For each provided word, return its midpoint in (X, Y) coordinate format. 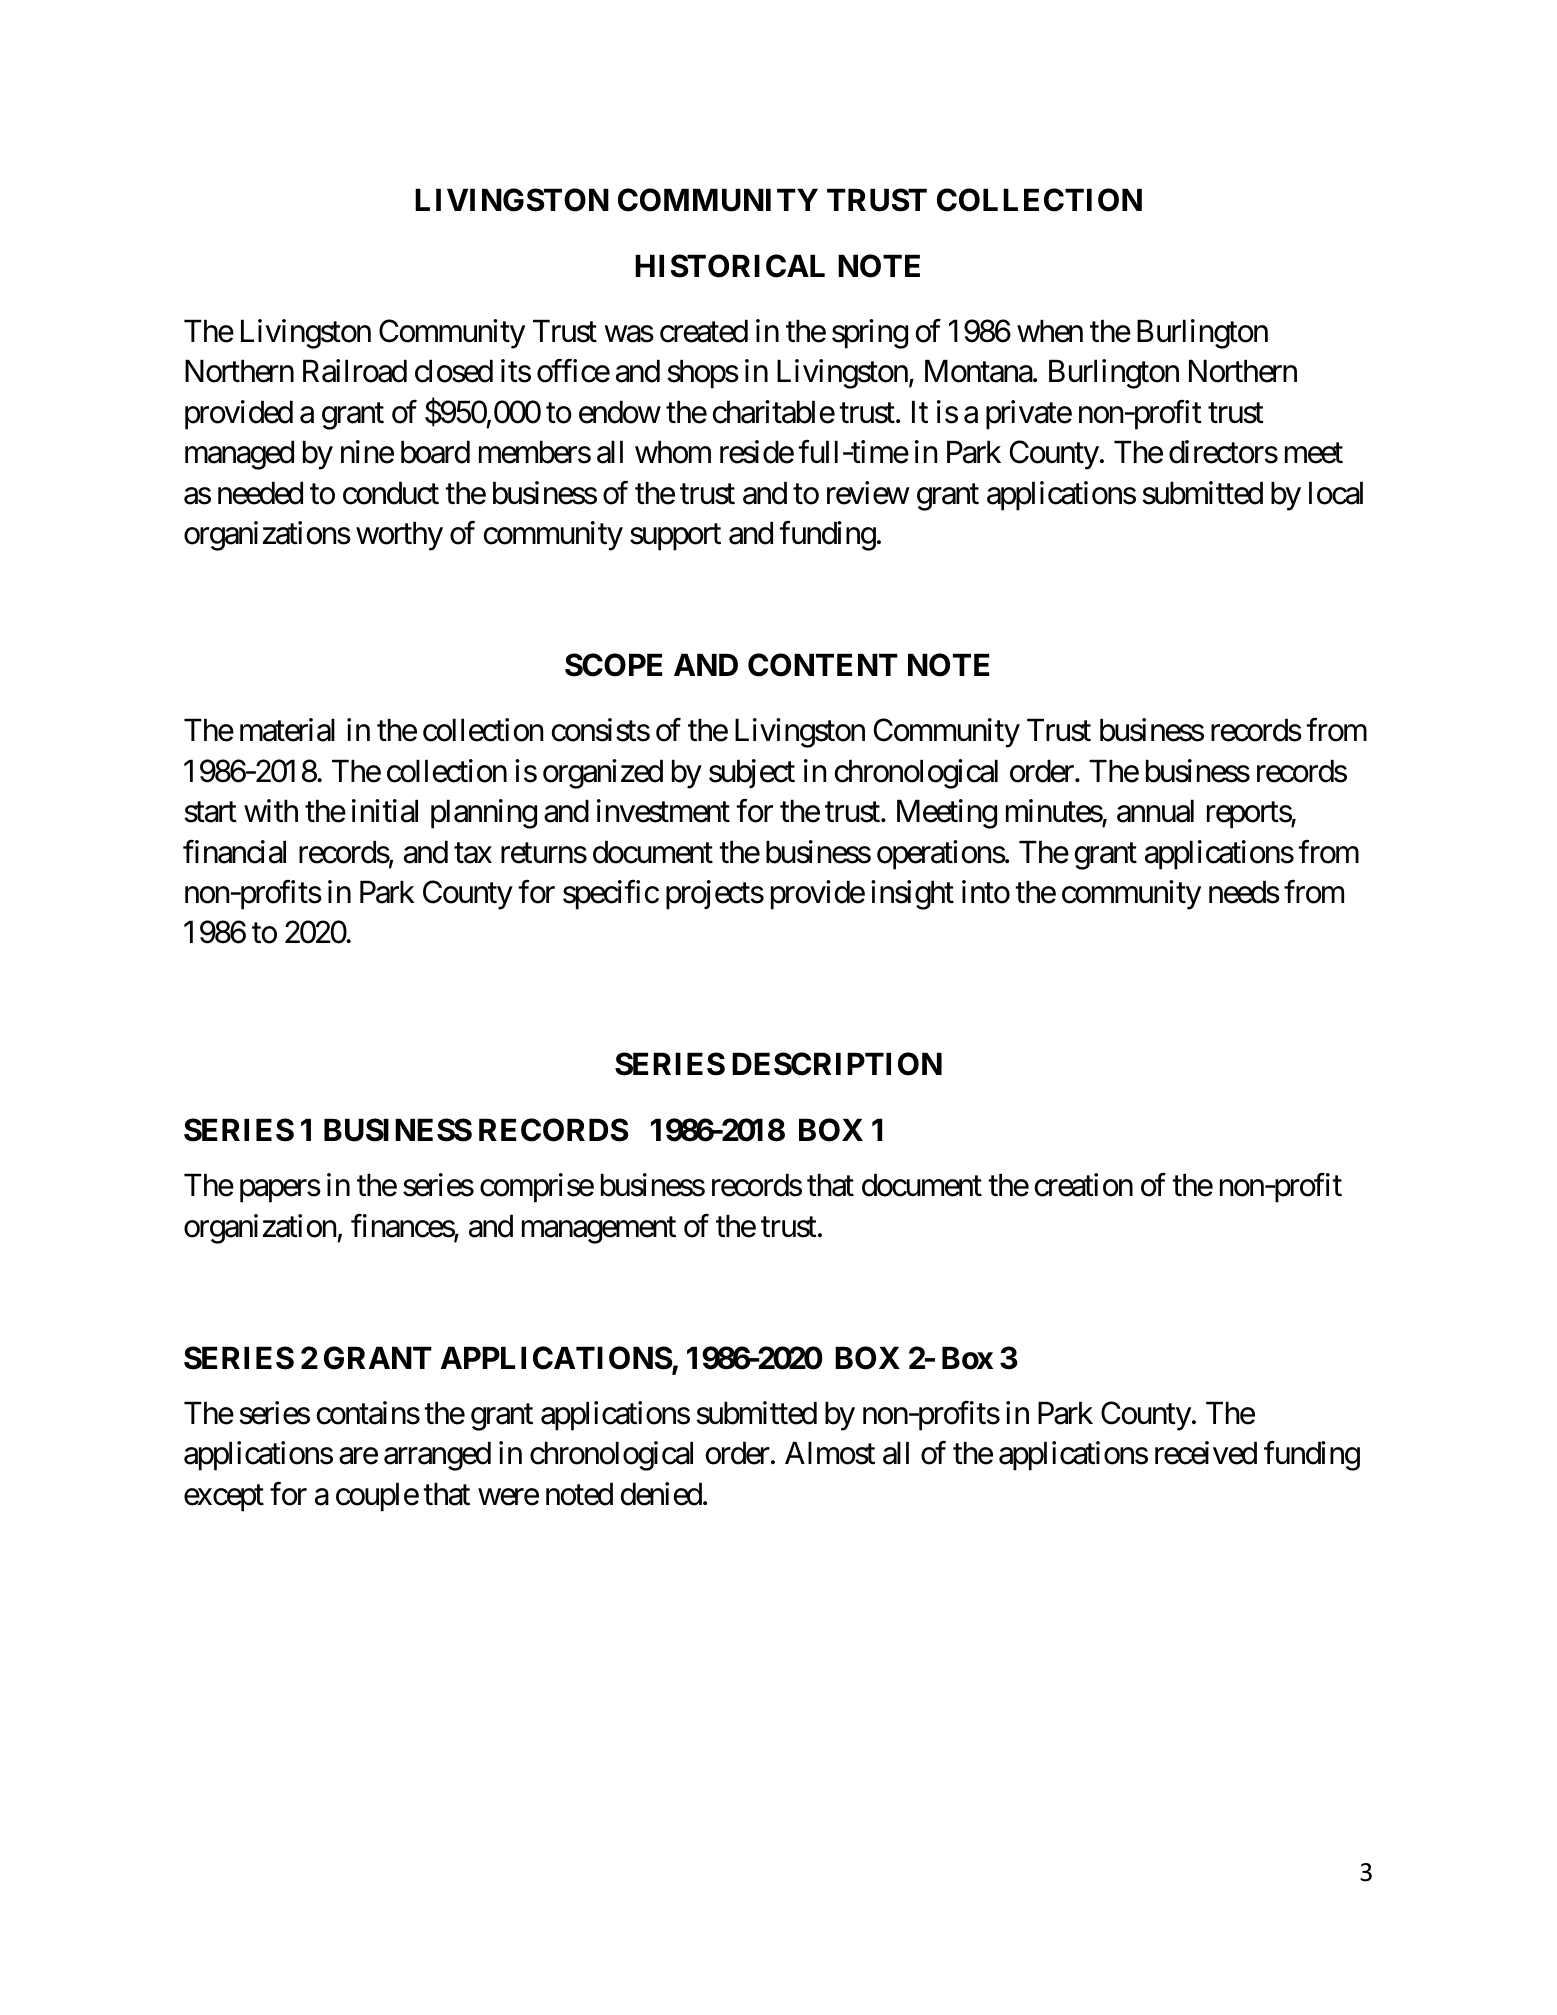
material (287, 730)
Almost (830, 1453)
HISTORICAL (730, 266)
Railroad (355, 371)
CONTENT (823, 665)
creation (1084, 1185)
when (1050, 331)
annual (1155, 811)
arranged (437, 1456)
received (1206, 1453)
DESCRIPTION (837, 1064)
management (599, 1230)
